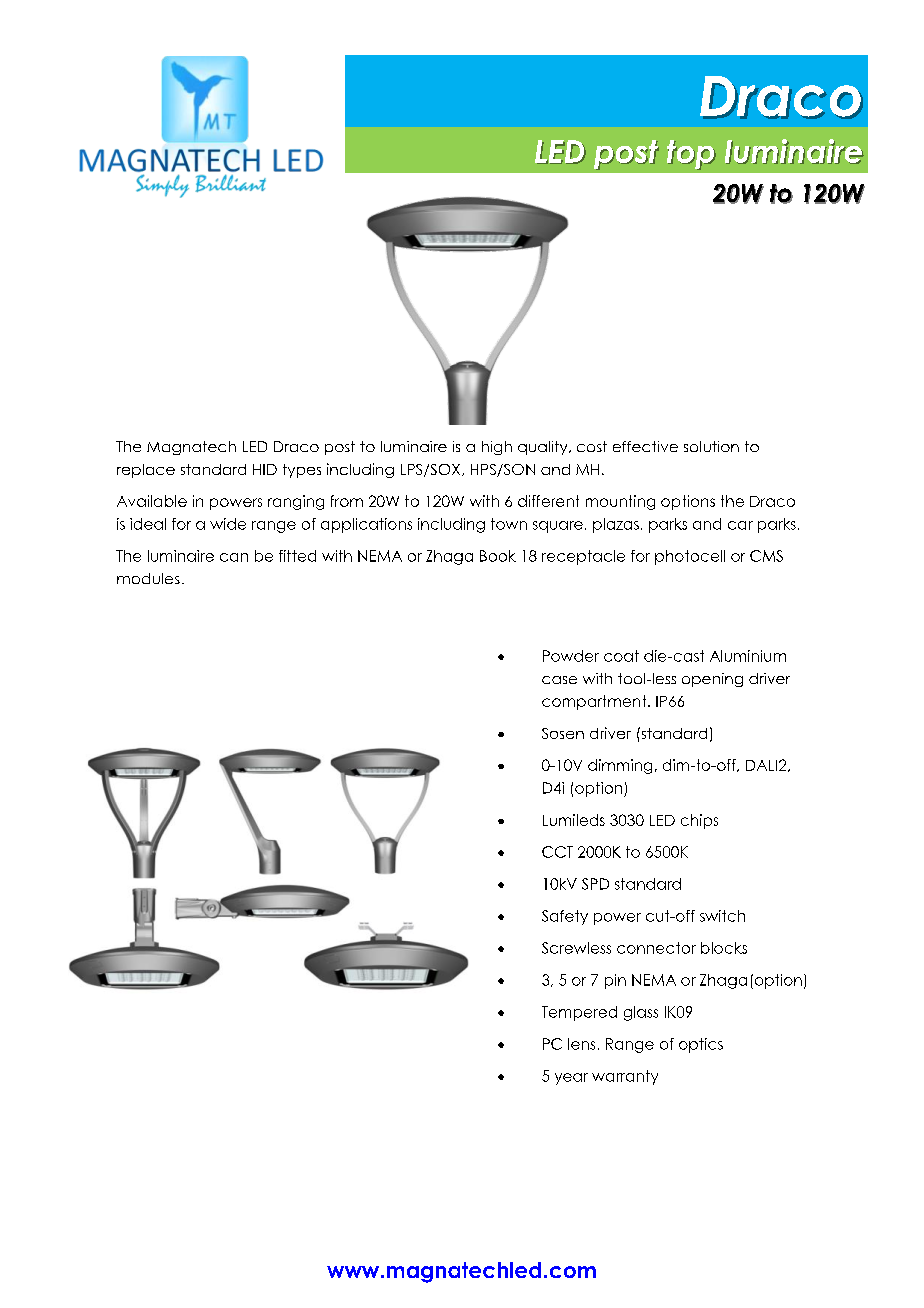  I want to click on SPD, so click(595, 884).
